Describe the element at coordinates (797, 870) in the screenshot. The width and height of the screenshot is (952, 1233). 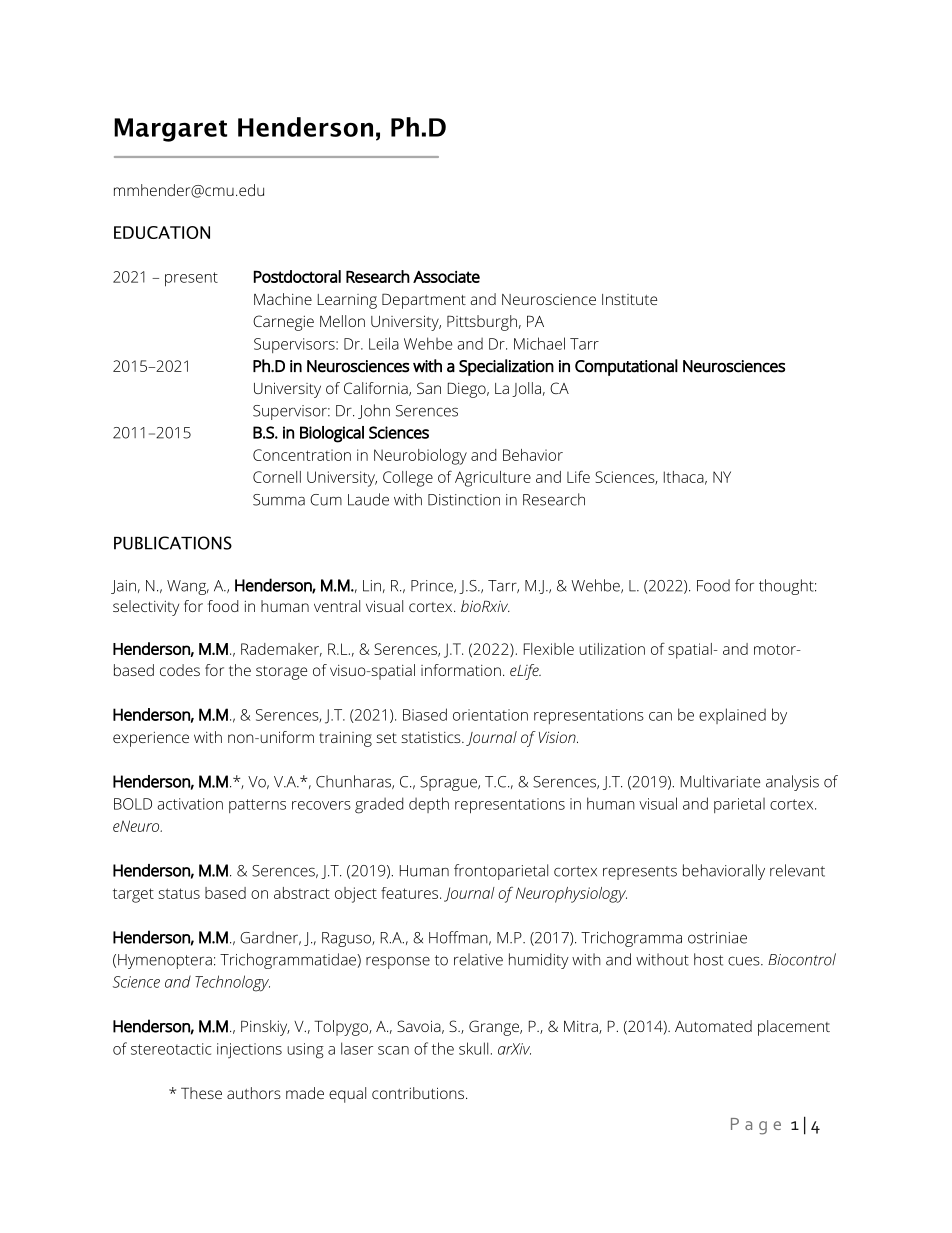
I see `relevant` at that location.
